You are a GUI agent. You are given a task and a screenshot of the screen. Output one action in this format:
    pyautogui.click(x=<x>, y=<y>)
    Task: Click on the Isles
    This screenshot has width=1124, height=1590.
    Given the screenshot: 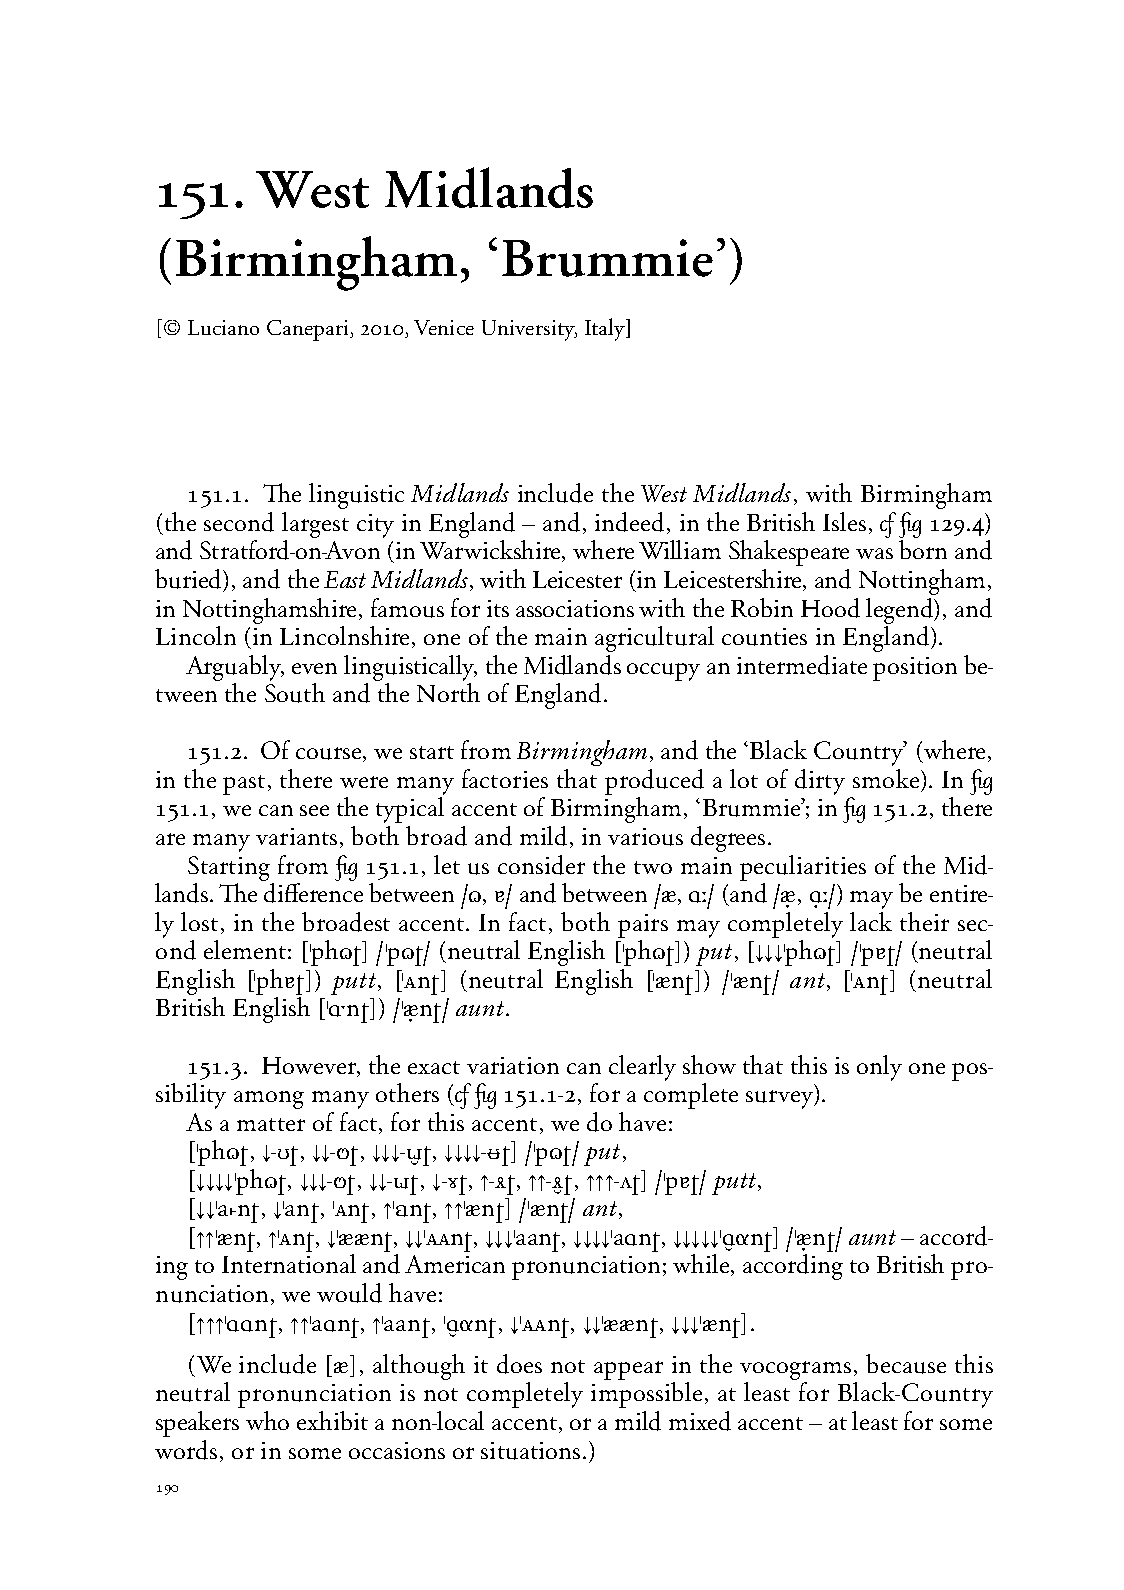 What is the action you would take?
    pyautogui.click(x=844, y=521)
